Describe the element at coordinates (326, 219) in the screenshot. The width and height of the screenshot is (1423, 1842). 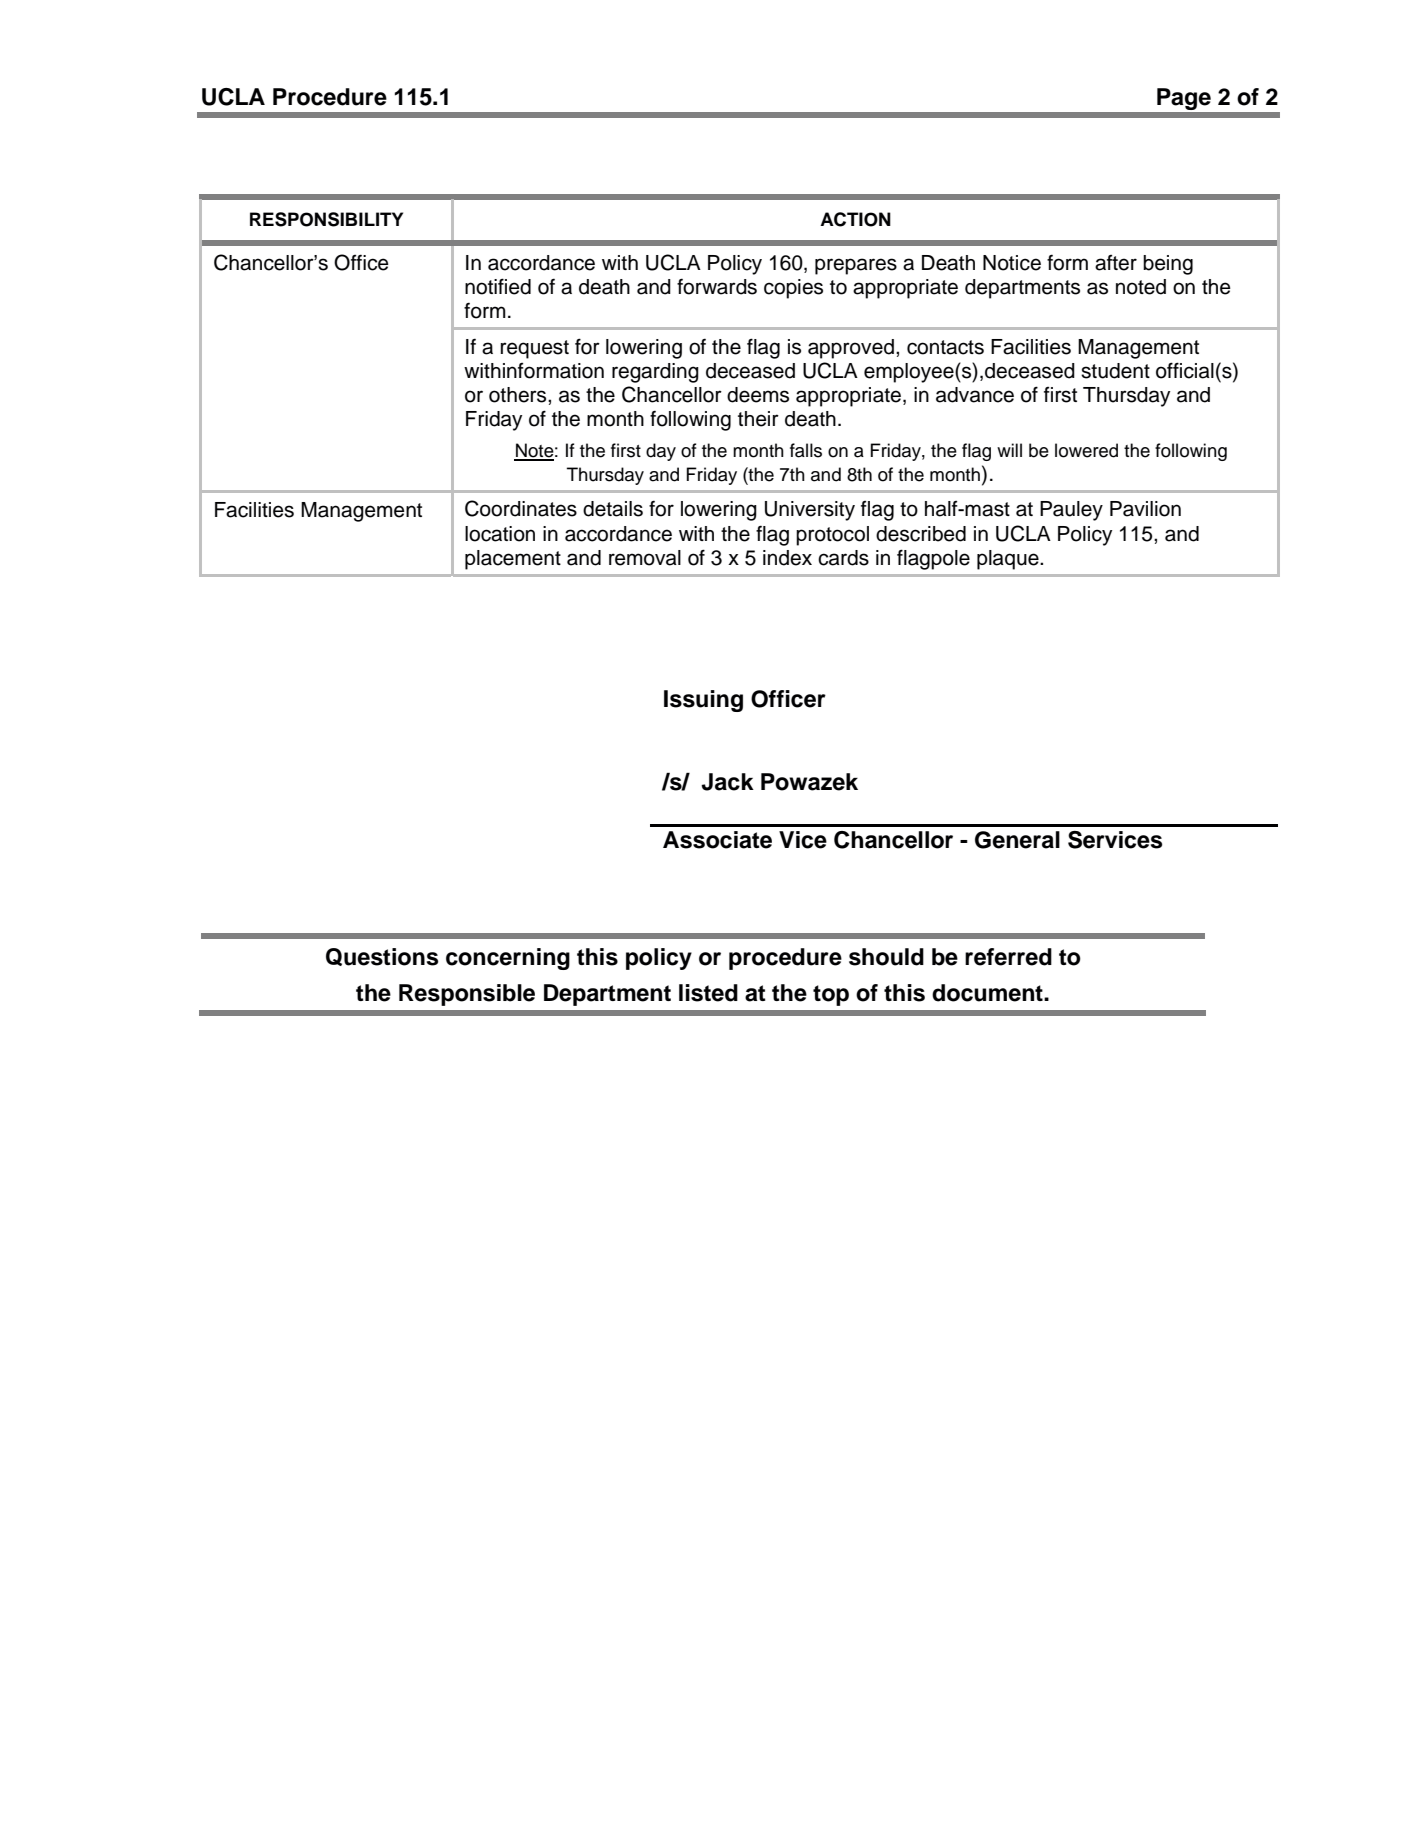
I see `RESPONSIBILITY` at that location.
